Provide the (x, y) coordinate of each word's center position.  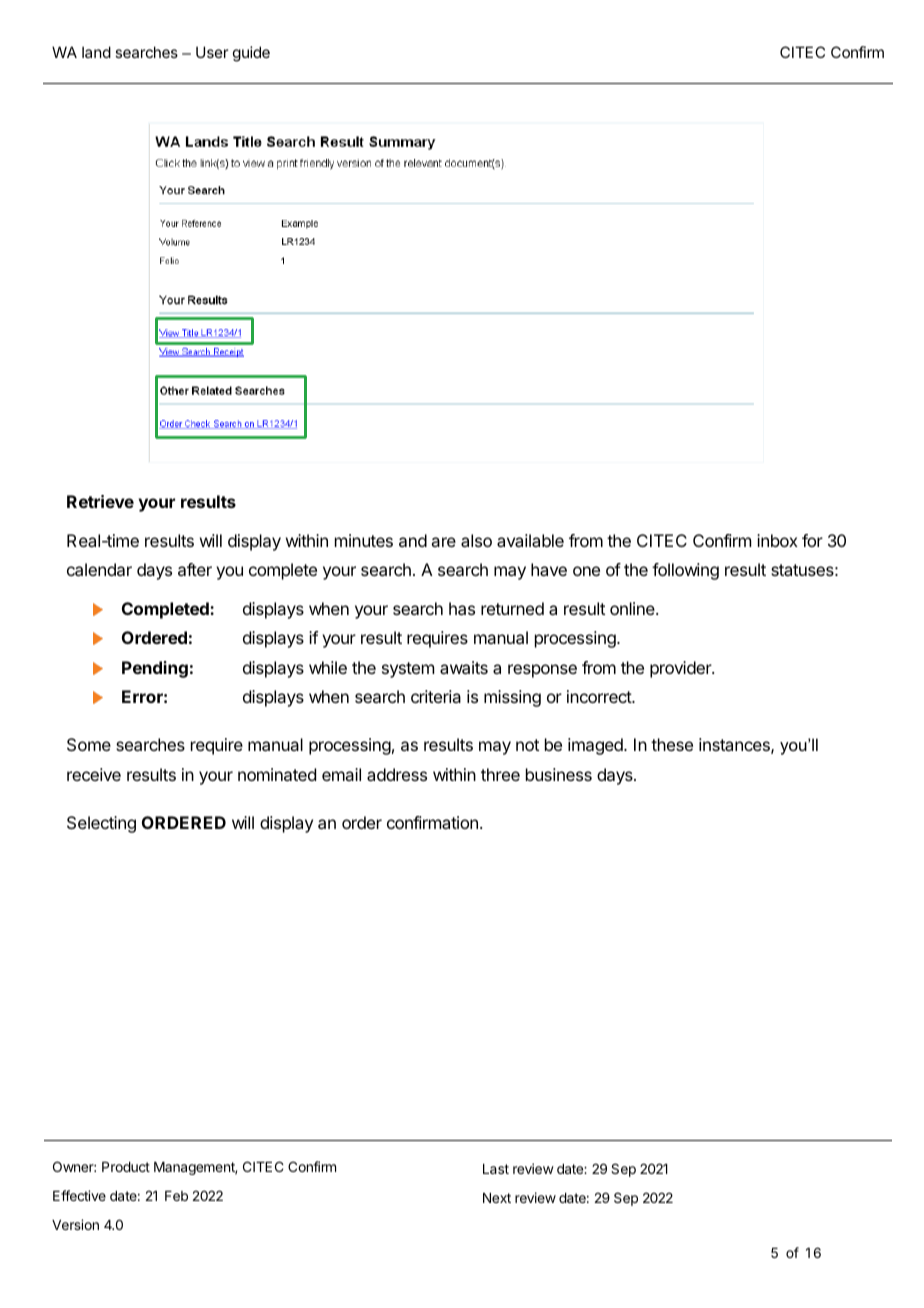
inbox (777, 540)
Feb (176, 1196)
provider (681, 669)
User (212, 52)
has (462, 608)
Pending (155, 669)
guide (251, 54)
